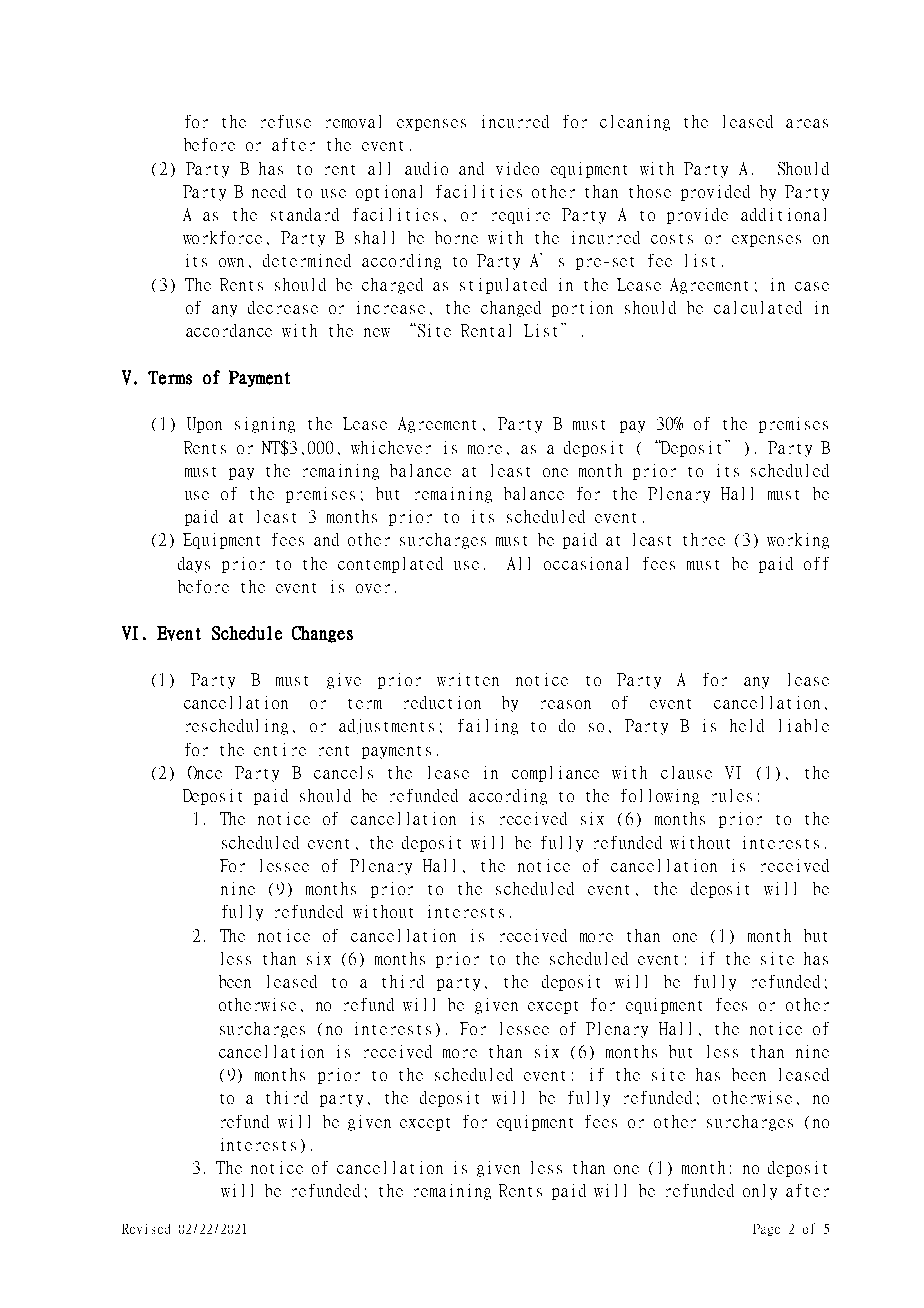  I want to click on days, so click(194, 565).
